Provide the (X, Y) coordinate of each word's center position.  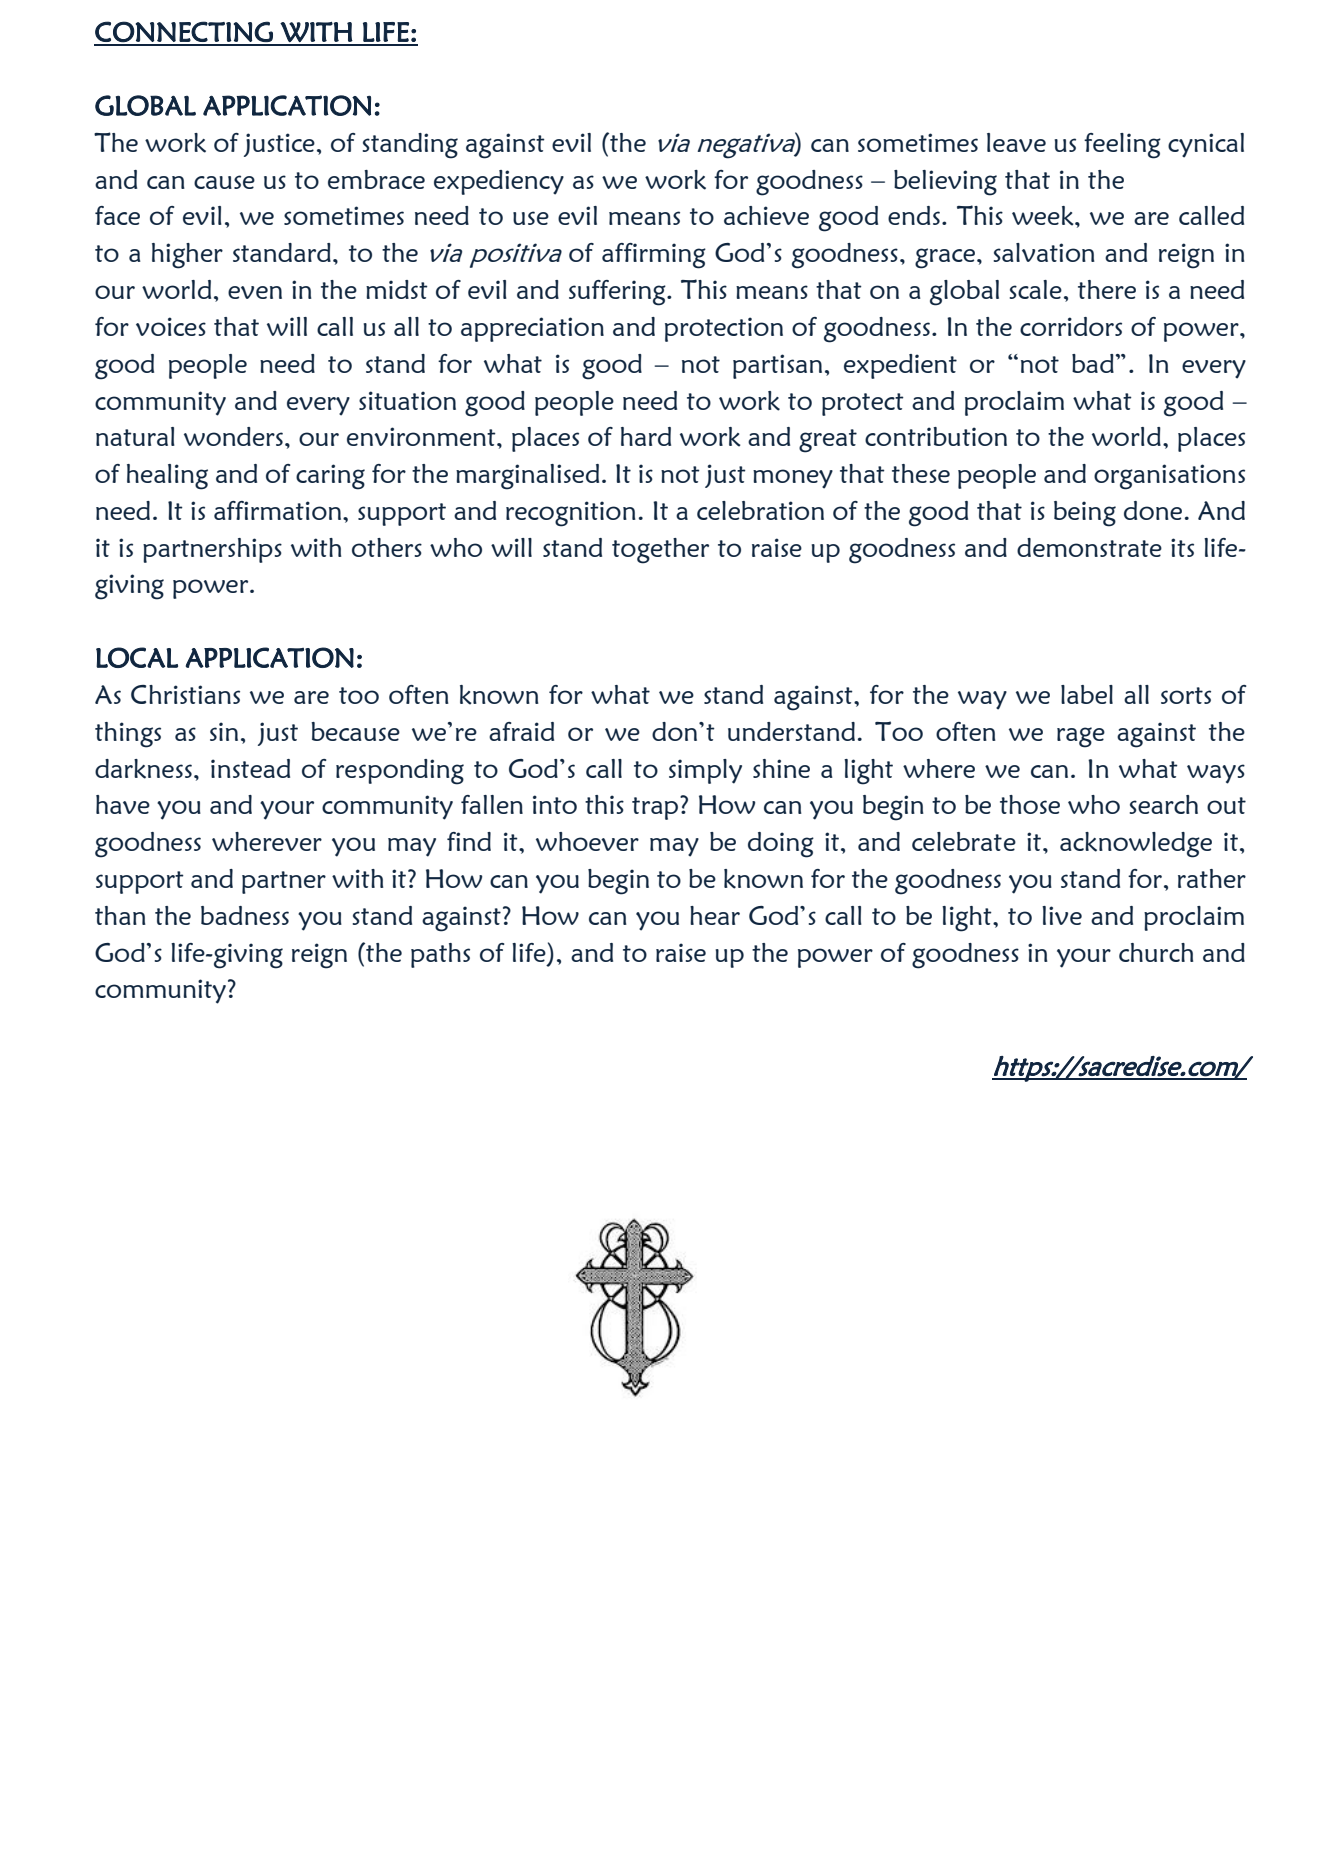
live (1062, 915)
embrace (376, 179)
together (660, 551)
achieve (766, 215)
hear (715, 915)
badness (245, 915)
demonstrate (1089, 547)
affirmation (279, 510)
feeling (1122, 146)
